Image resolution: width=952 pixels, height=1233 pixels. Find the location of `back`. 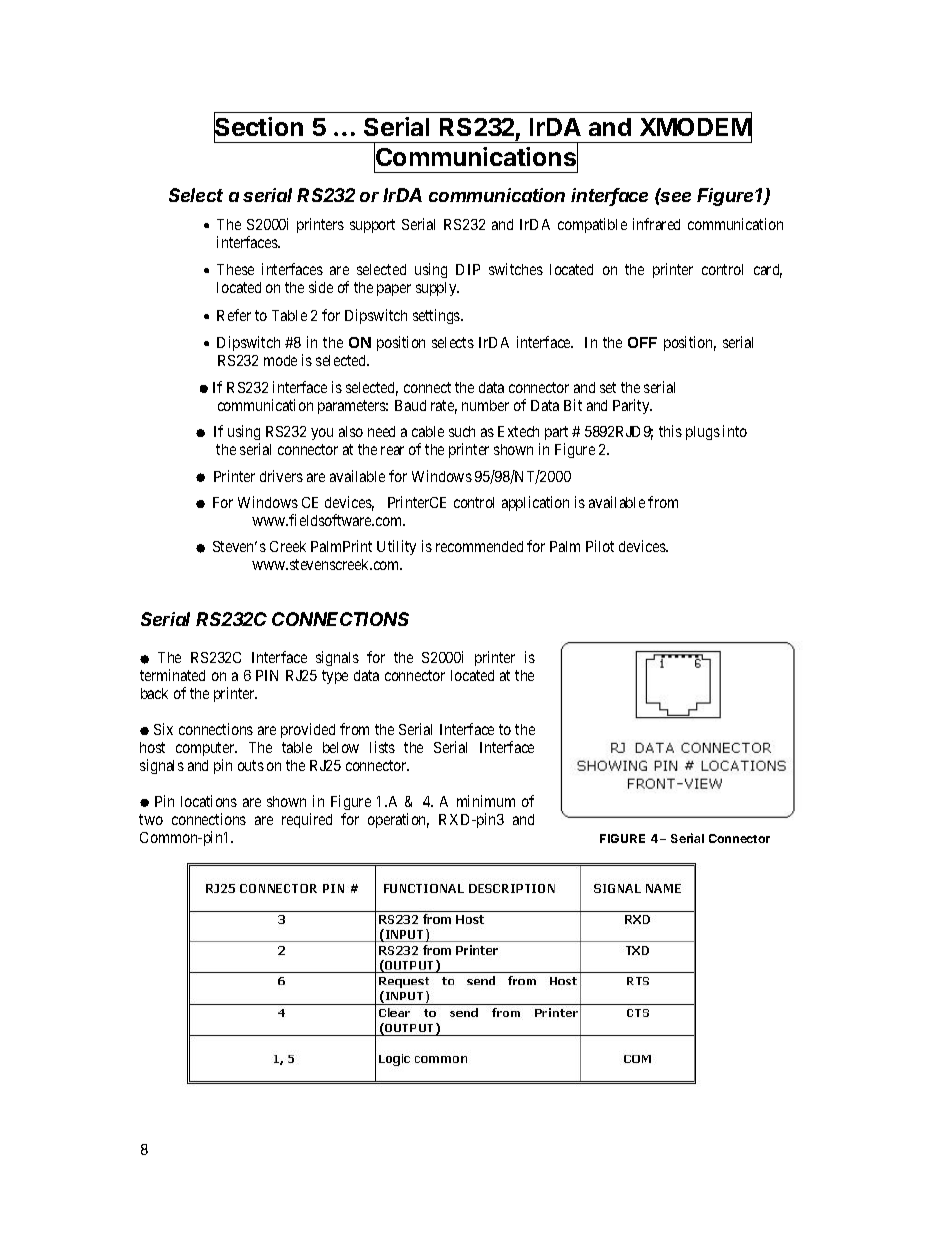

back is located at coordinates (154, 693).
